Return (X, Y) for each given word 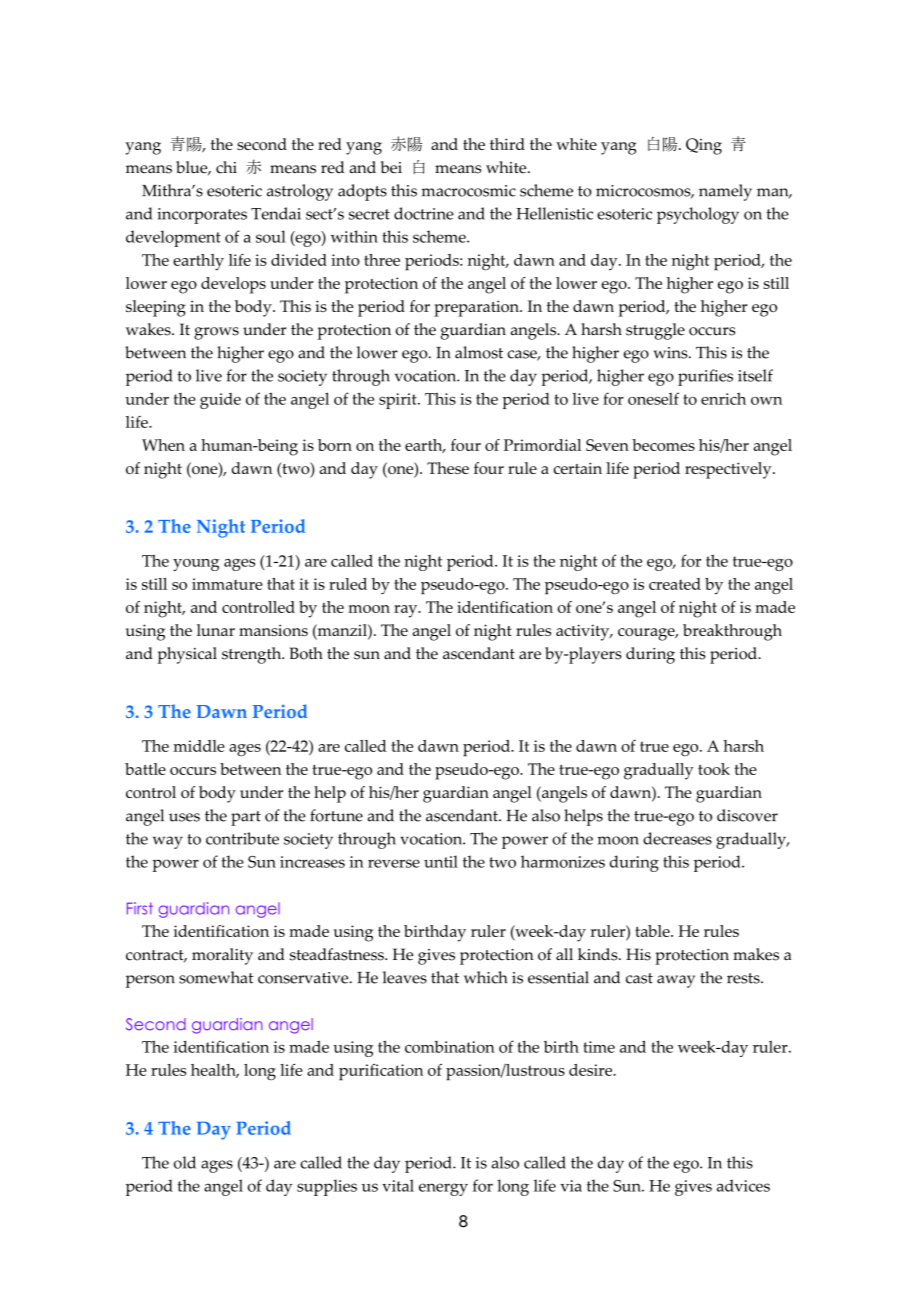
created (675, 584)
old (185, 1162)
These (448, 468)
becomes (663, 445)
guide (220, 401)
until (441, 861)
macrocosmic (468, 191)
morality (222, 956)
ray (407, 611)
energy (443, 1189)
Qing (704, 146)
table (653, 931)
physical (187, 655)
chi (226, 167)
